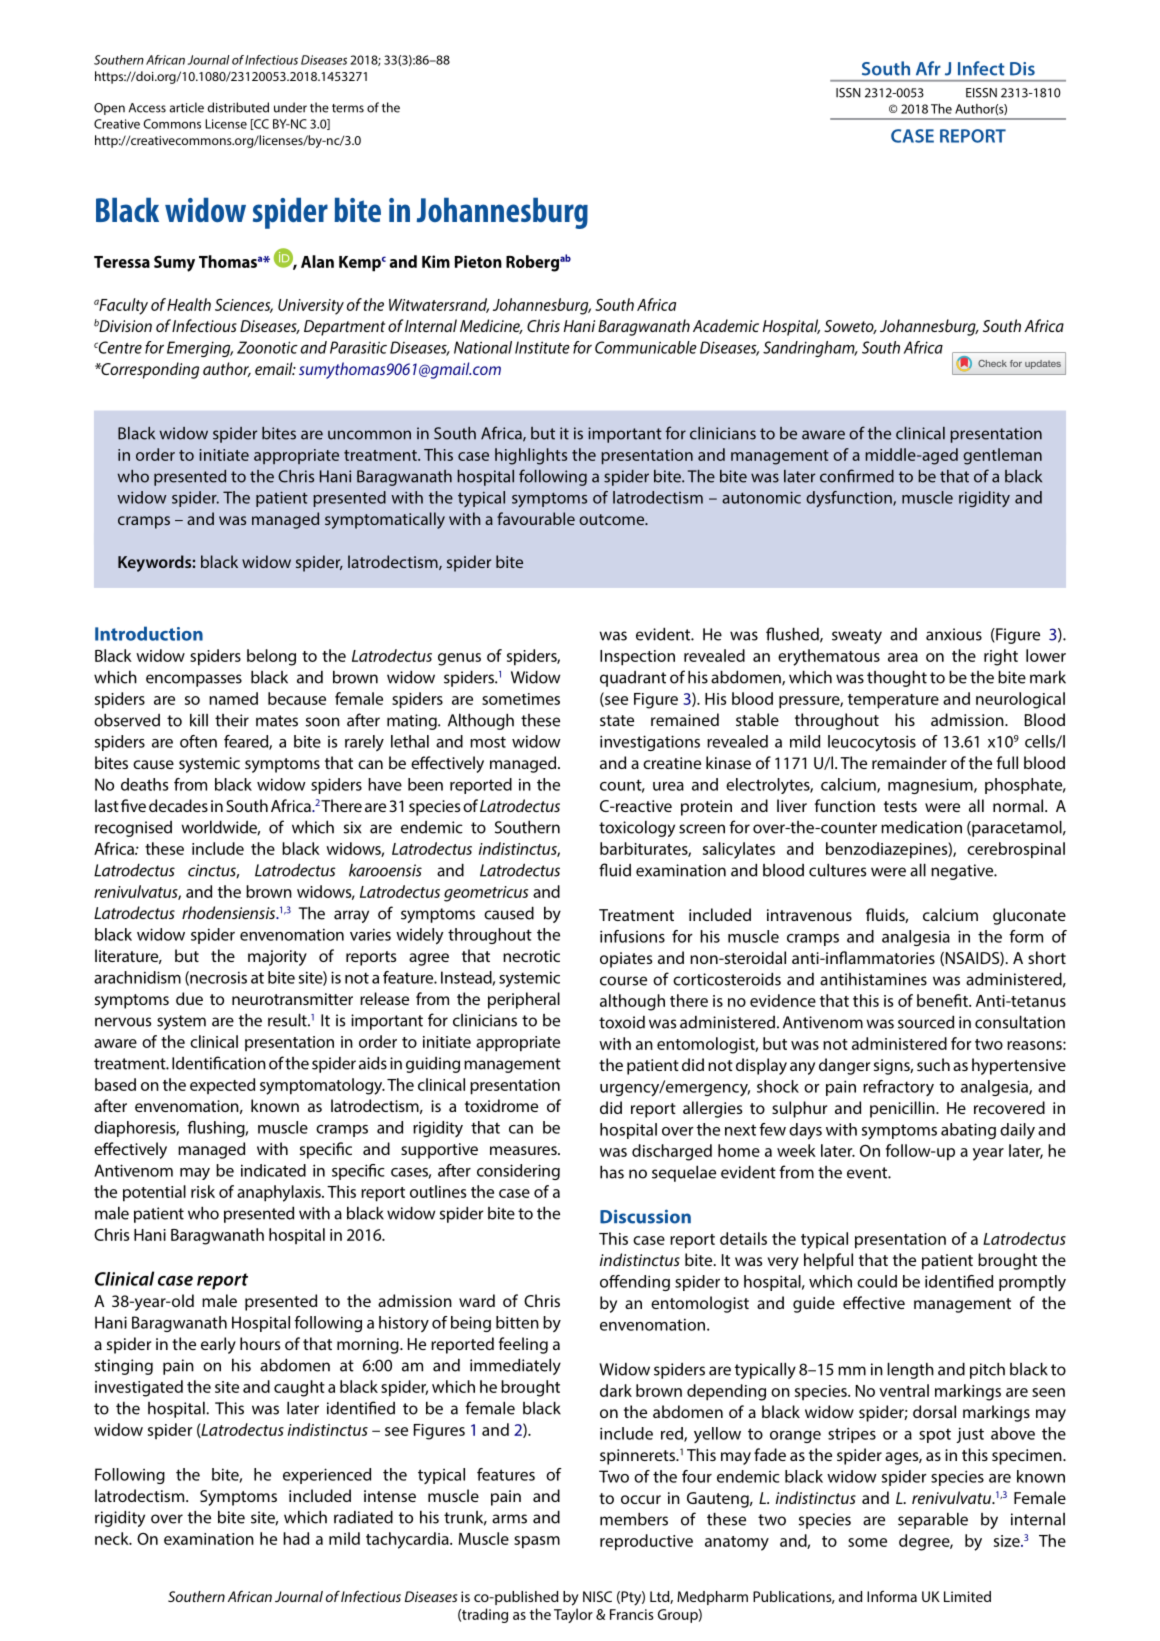  What do you see at coordinates (903, 1109) in the document?
I see `penicillin` at bounding box center [903, 1109].
